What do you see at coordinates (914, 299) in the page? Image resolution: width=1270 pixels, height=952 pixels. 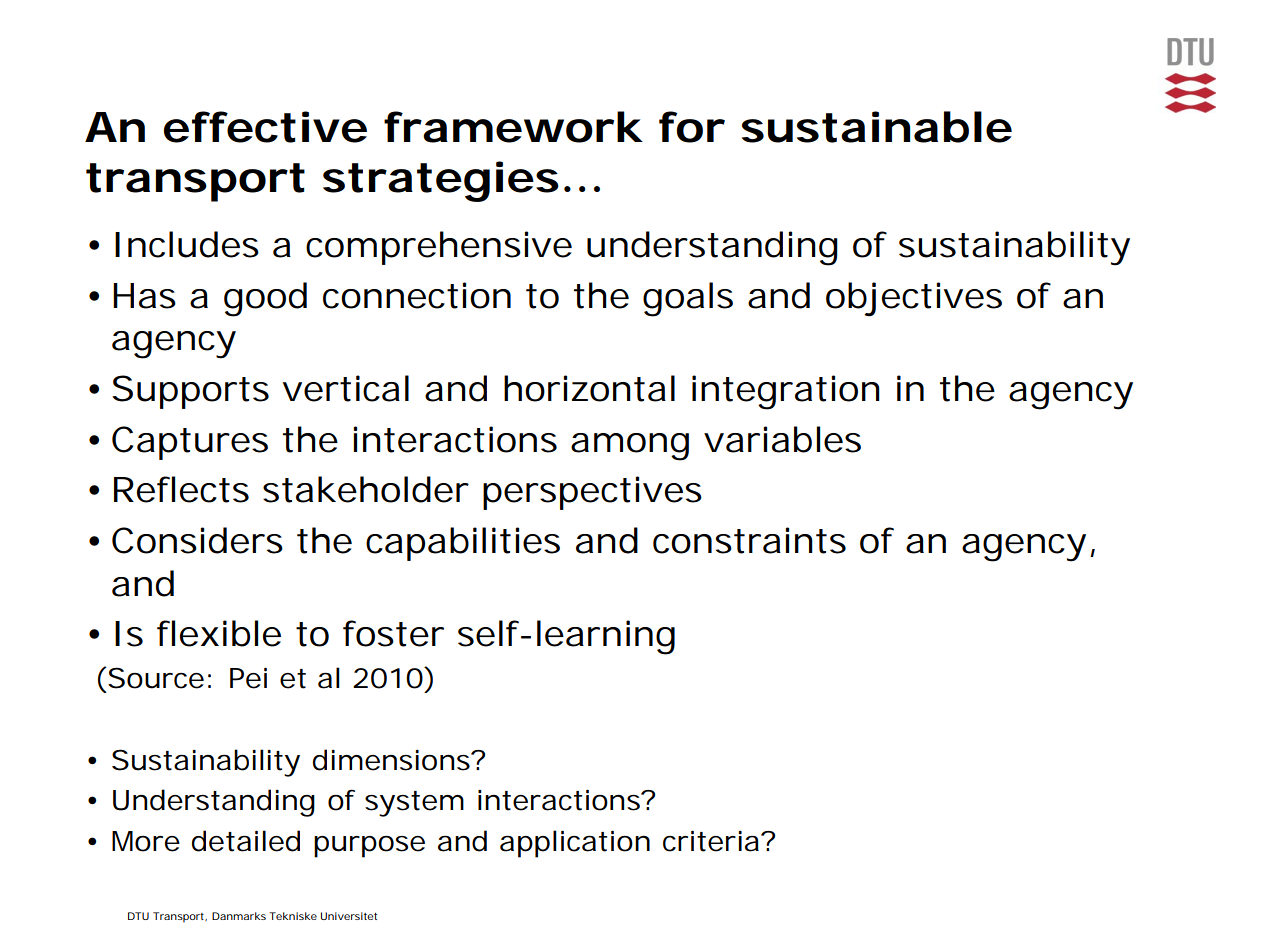 I see `objectives` at bounding box center [914, 299].
